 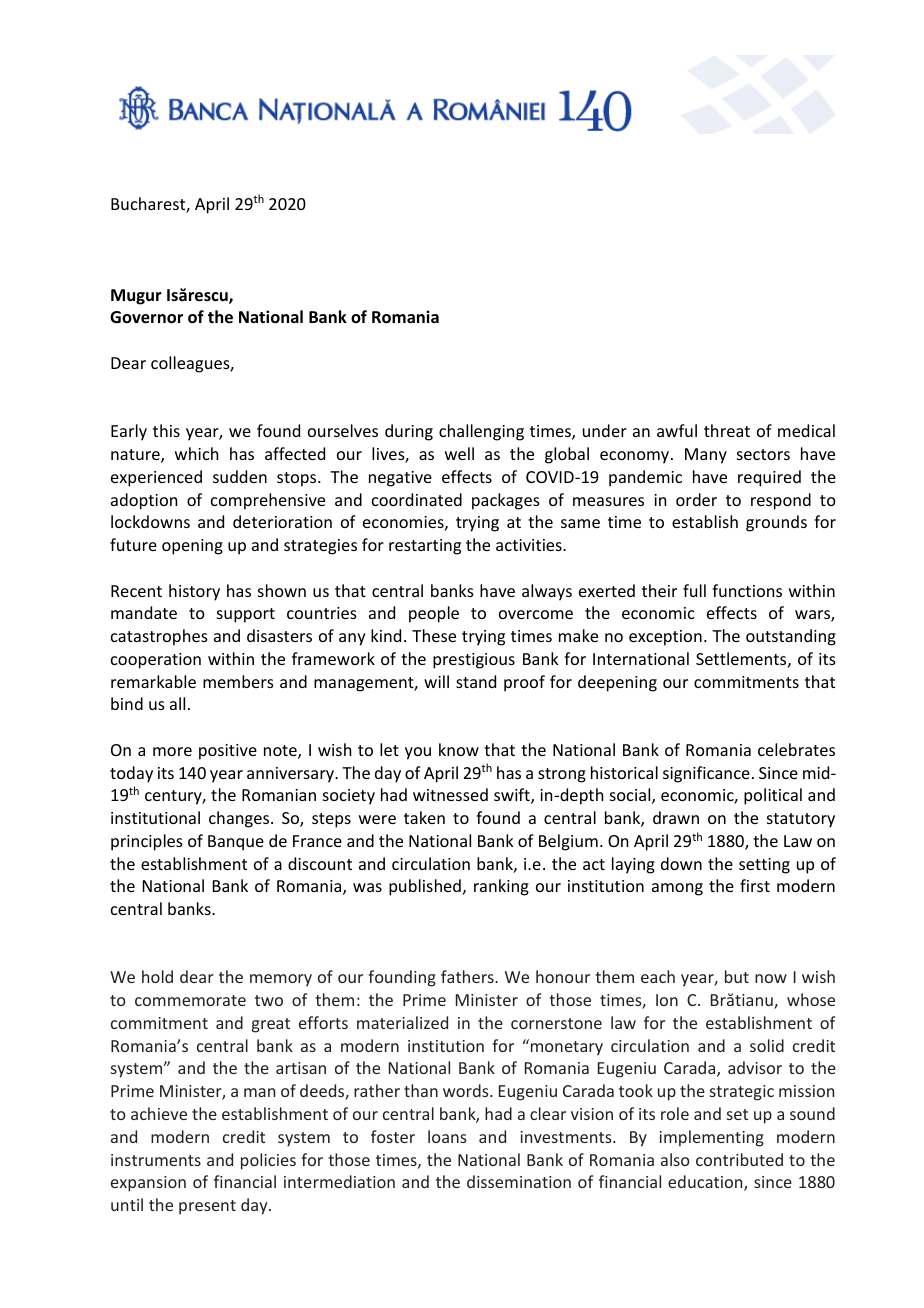 I want to click on Banque, so click(x=236, y=843).
